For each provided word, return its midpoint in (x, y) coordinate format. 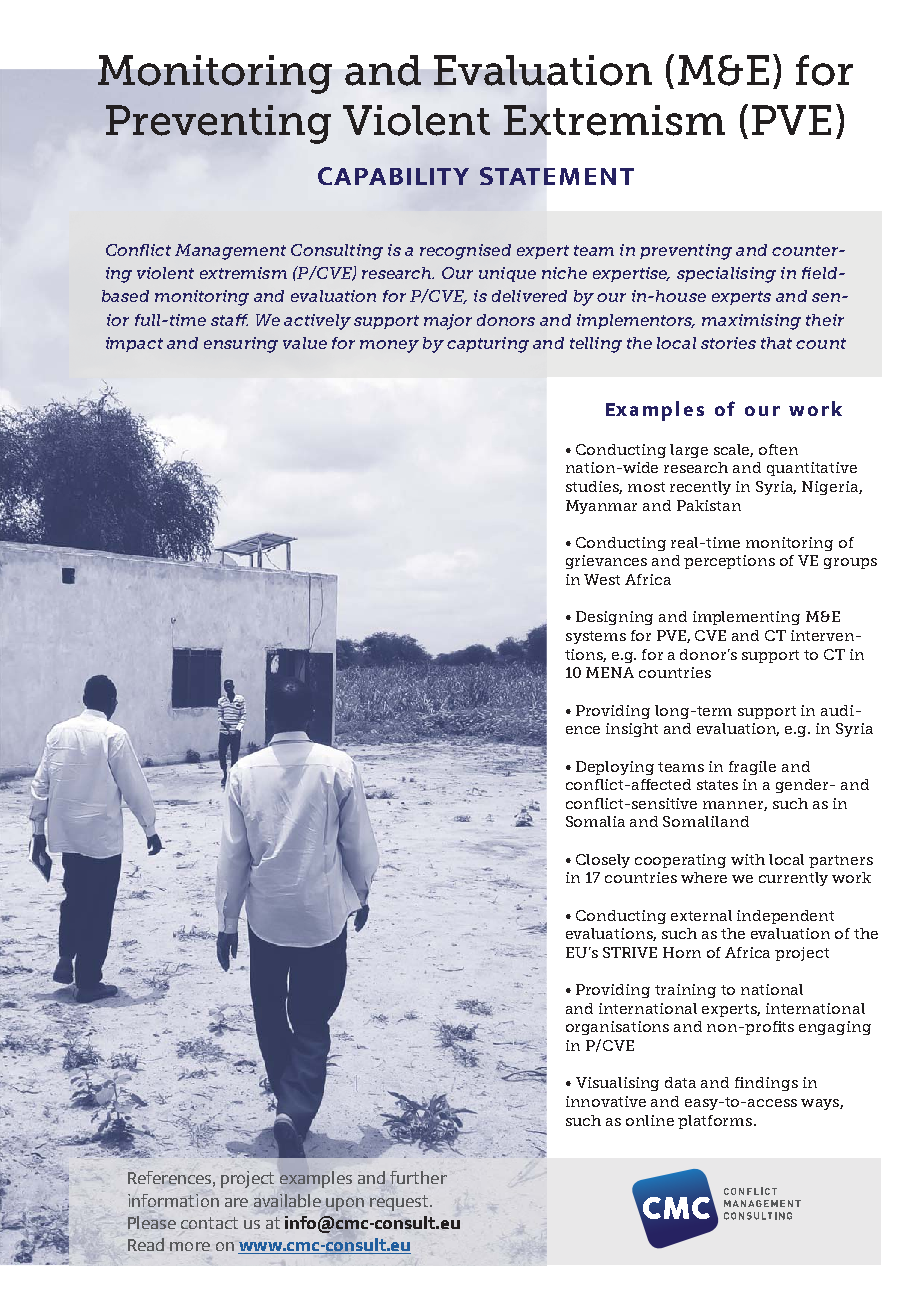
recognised (465, 252)
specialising (726, 275)
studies (594, 487)
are (236, 1202)
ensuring (241, 345)
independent (785, 917)
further (418, 1177)
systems (596, 637)
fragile (752, 768)
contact (209, 1223)
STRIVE (630, 952)
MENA (610, 672)
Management (230, 252)
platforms (716, 1122)
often (778, 449)
